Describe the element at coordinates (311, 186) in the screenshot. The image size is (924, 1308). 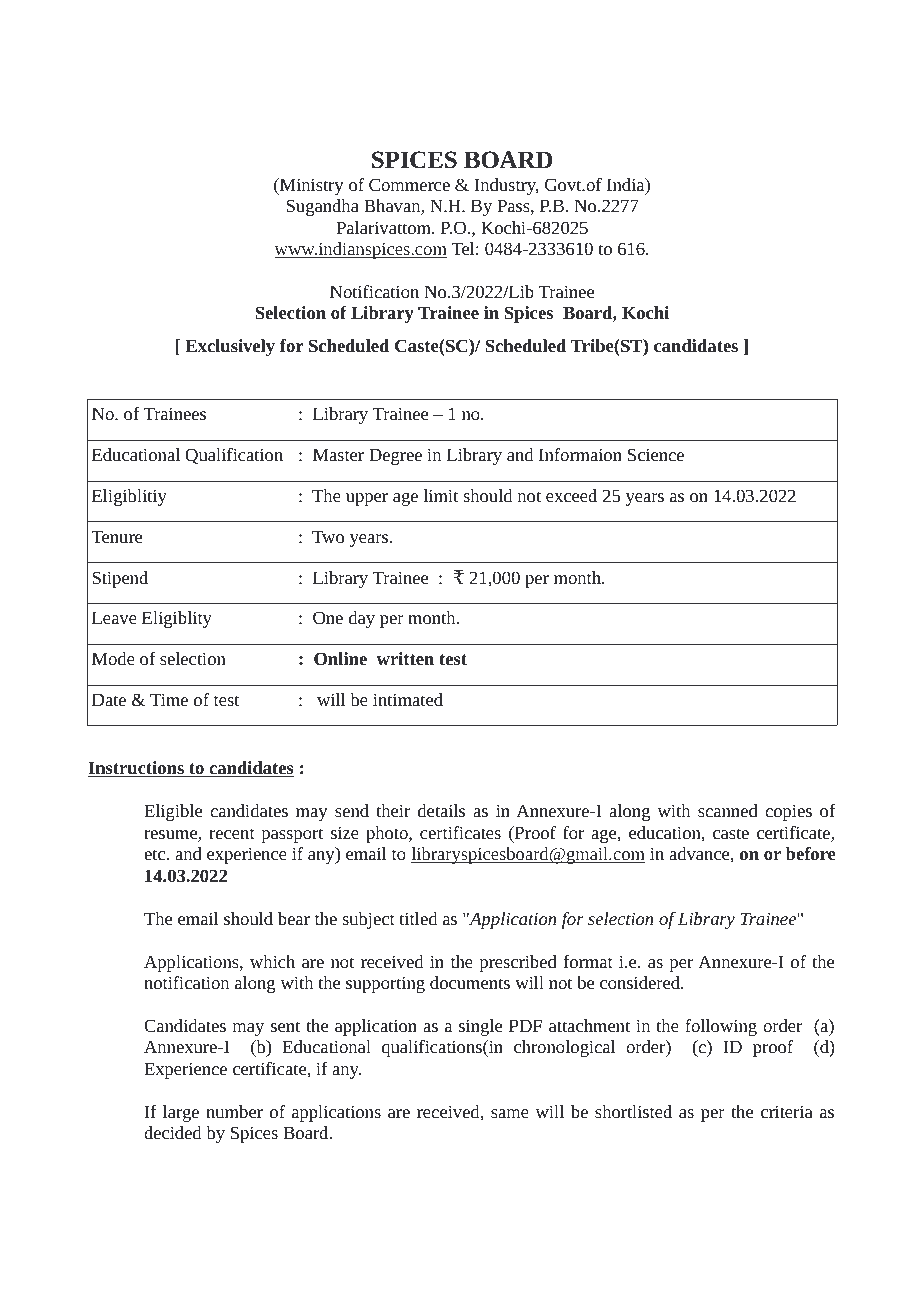
I see `Ministry` at that location.
